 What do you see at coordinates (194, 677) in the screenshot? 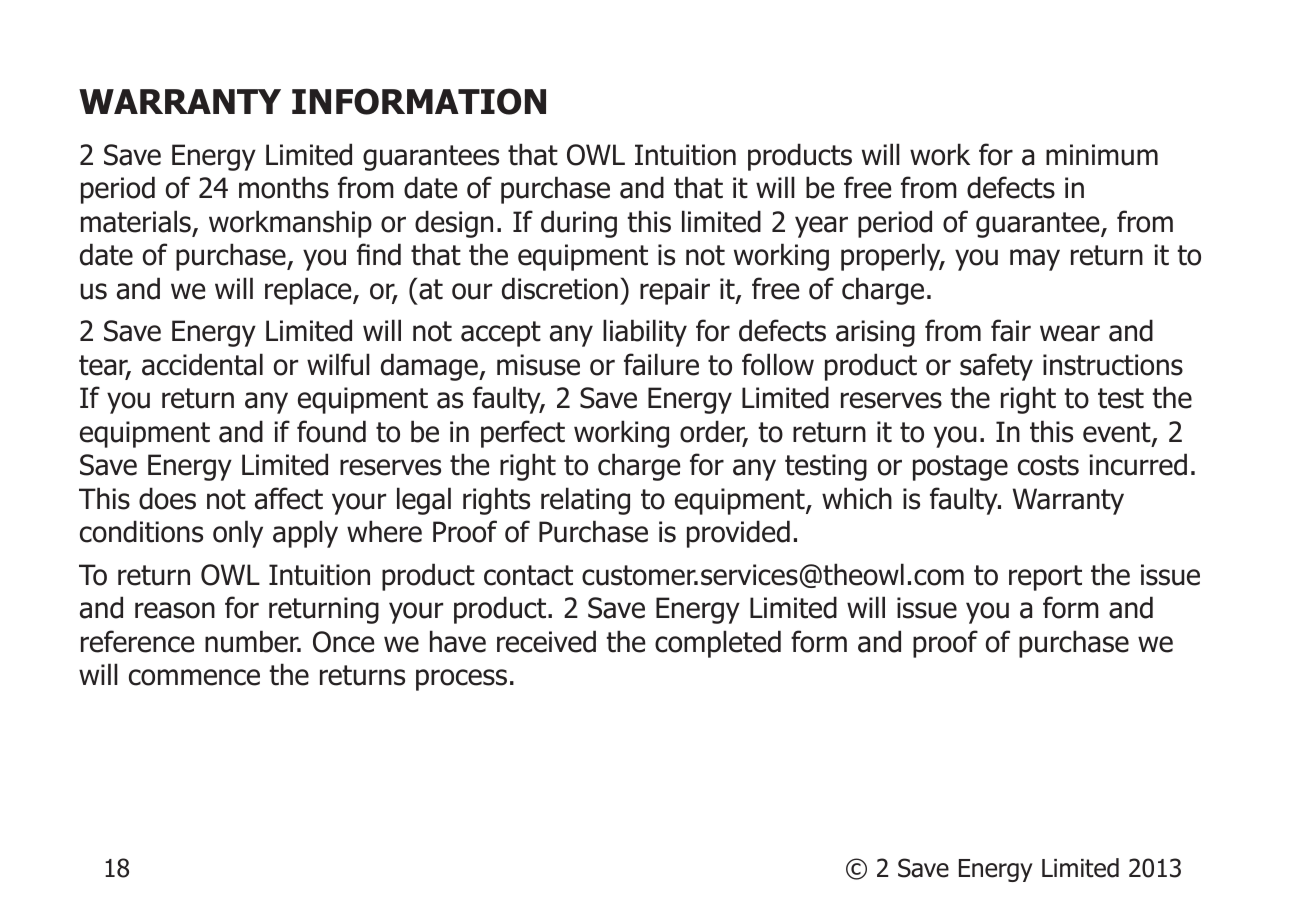
I see `commence` at bounding box center [194, 677].
